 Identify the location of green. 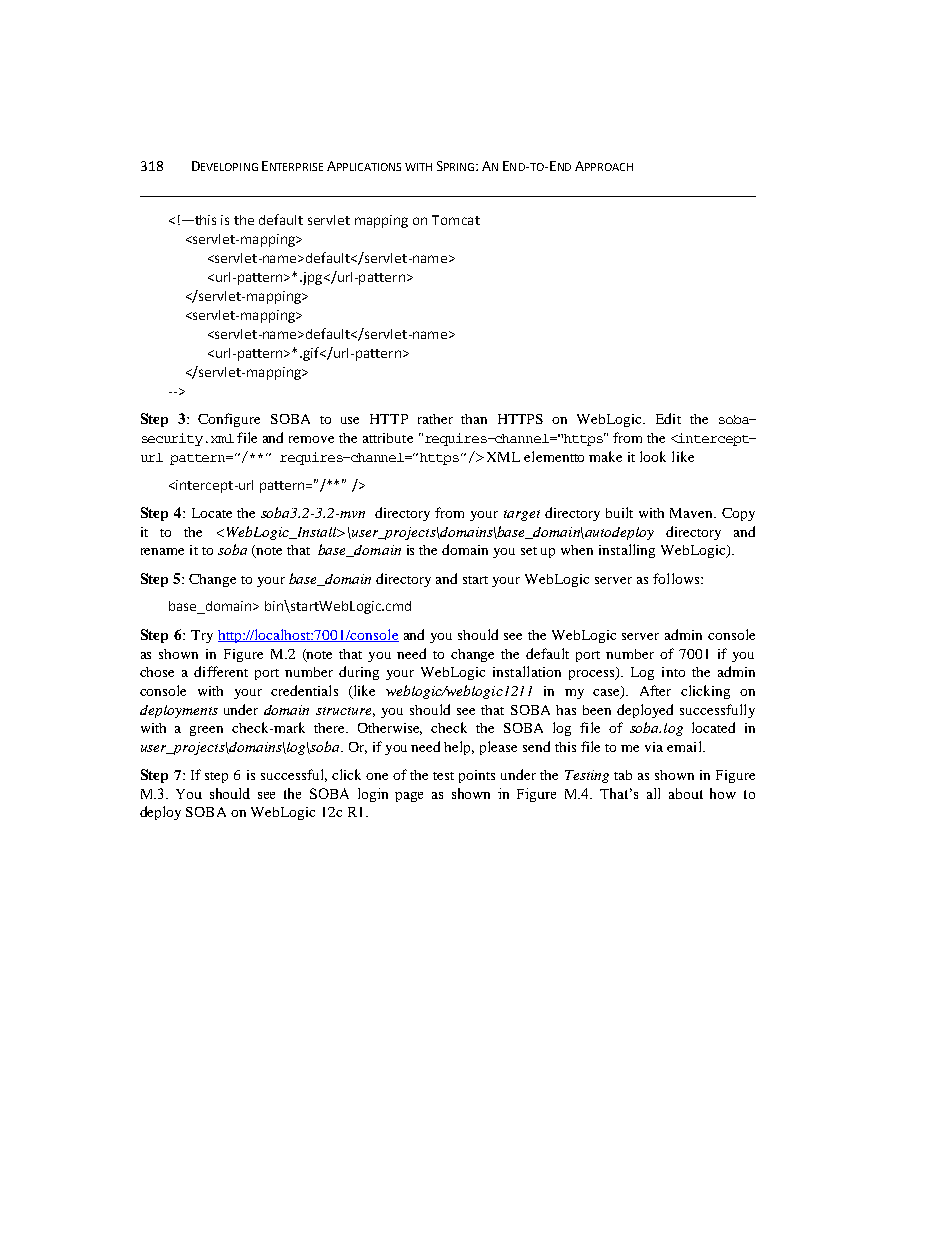
(206, 731).
